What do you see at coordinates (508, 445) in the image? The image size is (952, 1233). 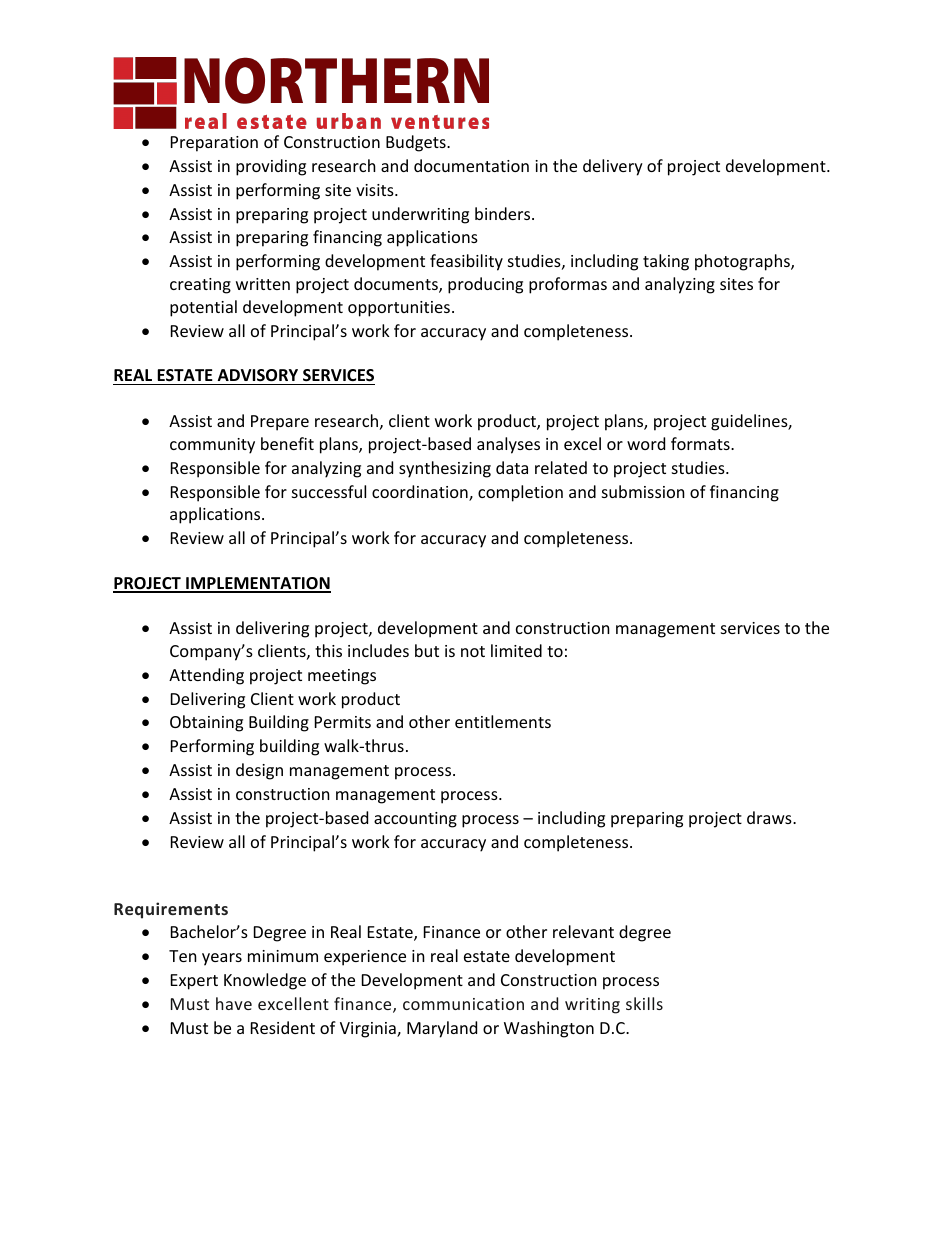 I see `analyses` at bounding box center [508, 445].
